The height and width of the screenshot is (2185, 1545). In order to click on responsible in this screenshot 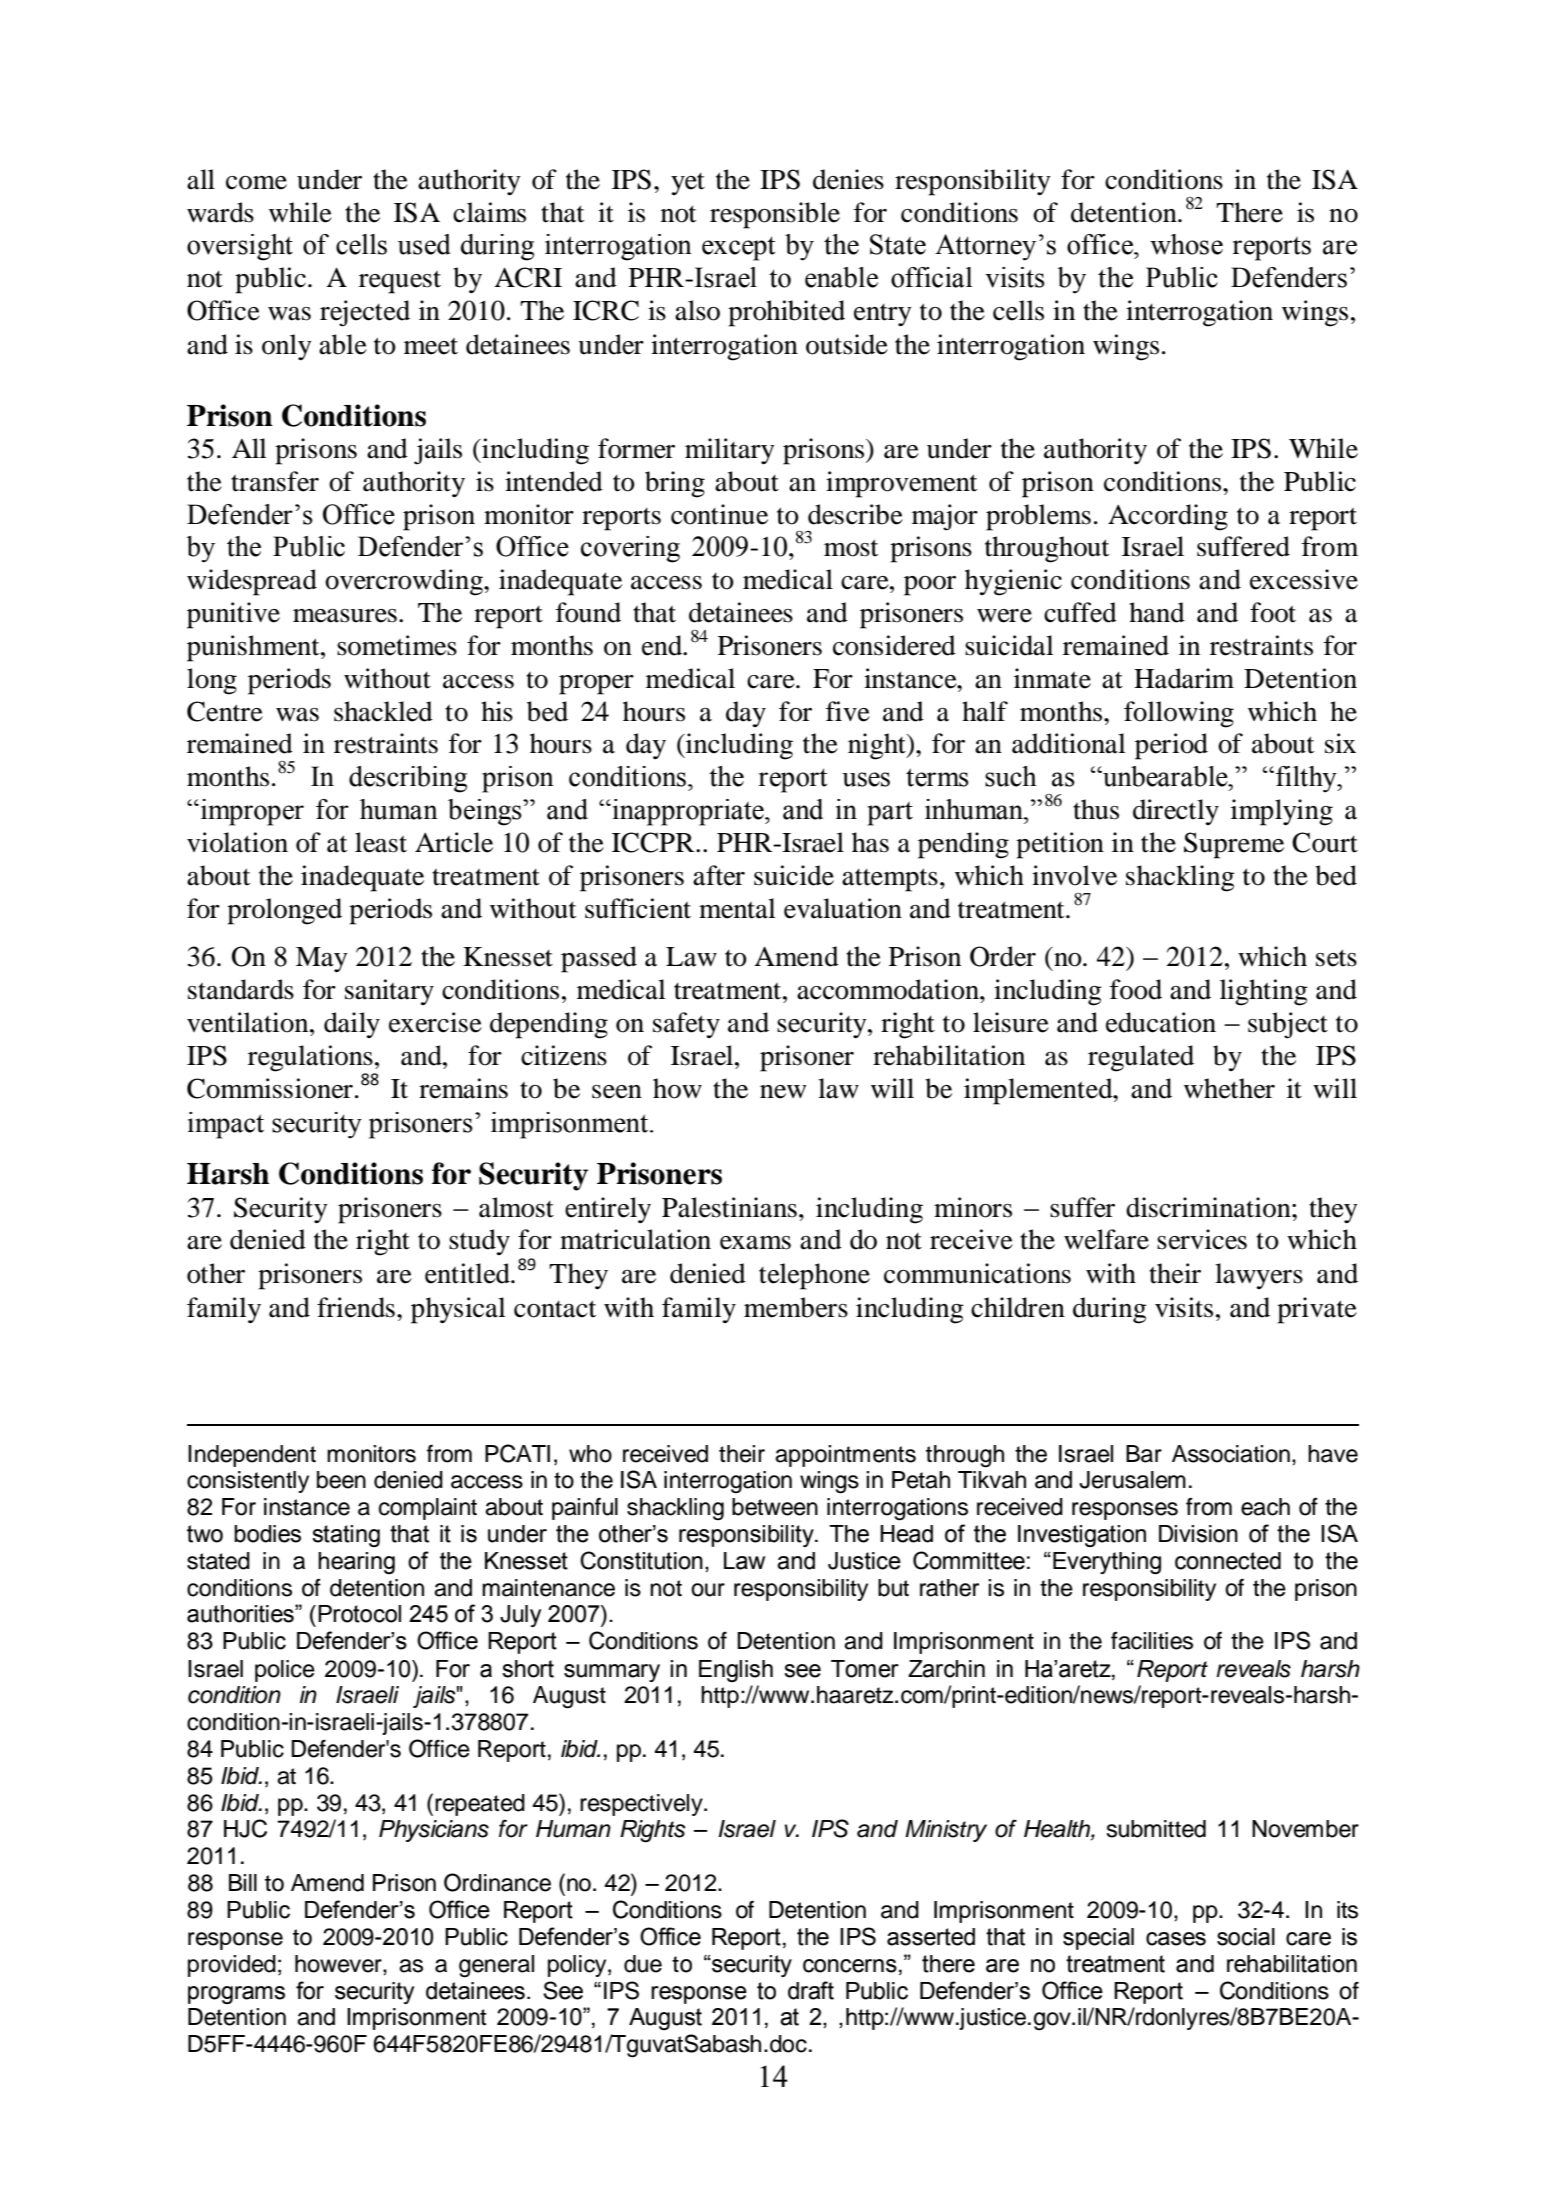, I will do `click(775, 215)`.
